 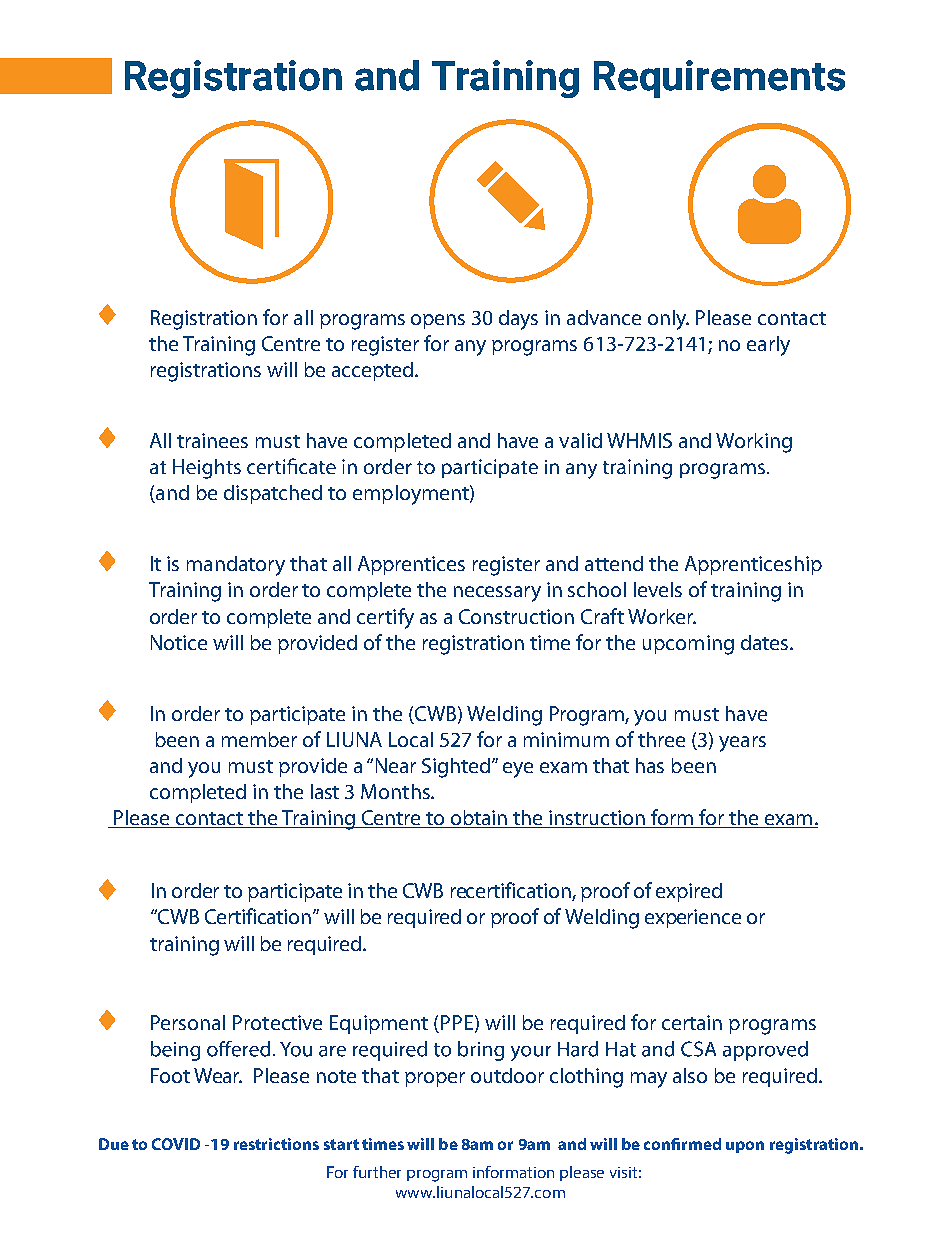 What do you see at coordinates (719, 79) in the screenshot?
I see `Requirements` at bounding box center [719, 79].
